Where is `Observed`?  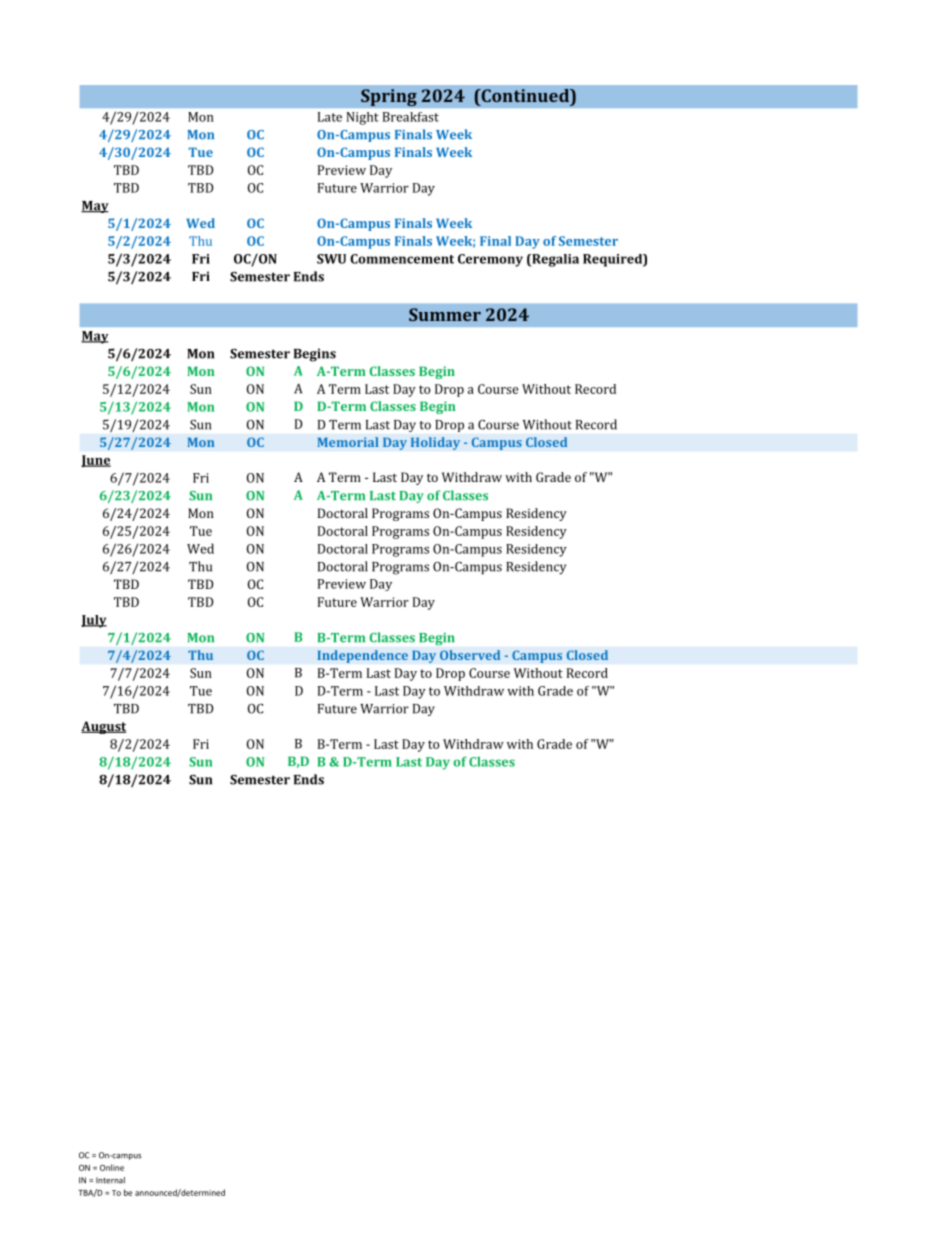 Observed is located at coordinates (470, 655).
